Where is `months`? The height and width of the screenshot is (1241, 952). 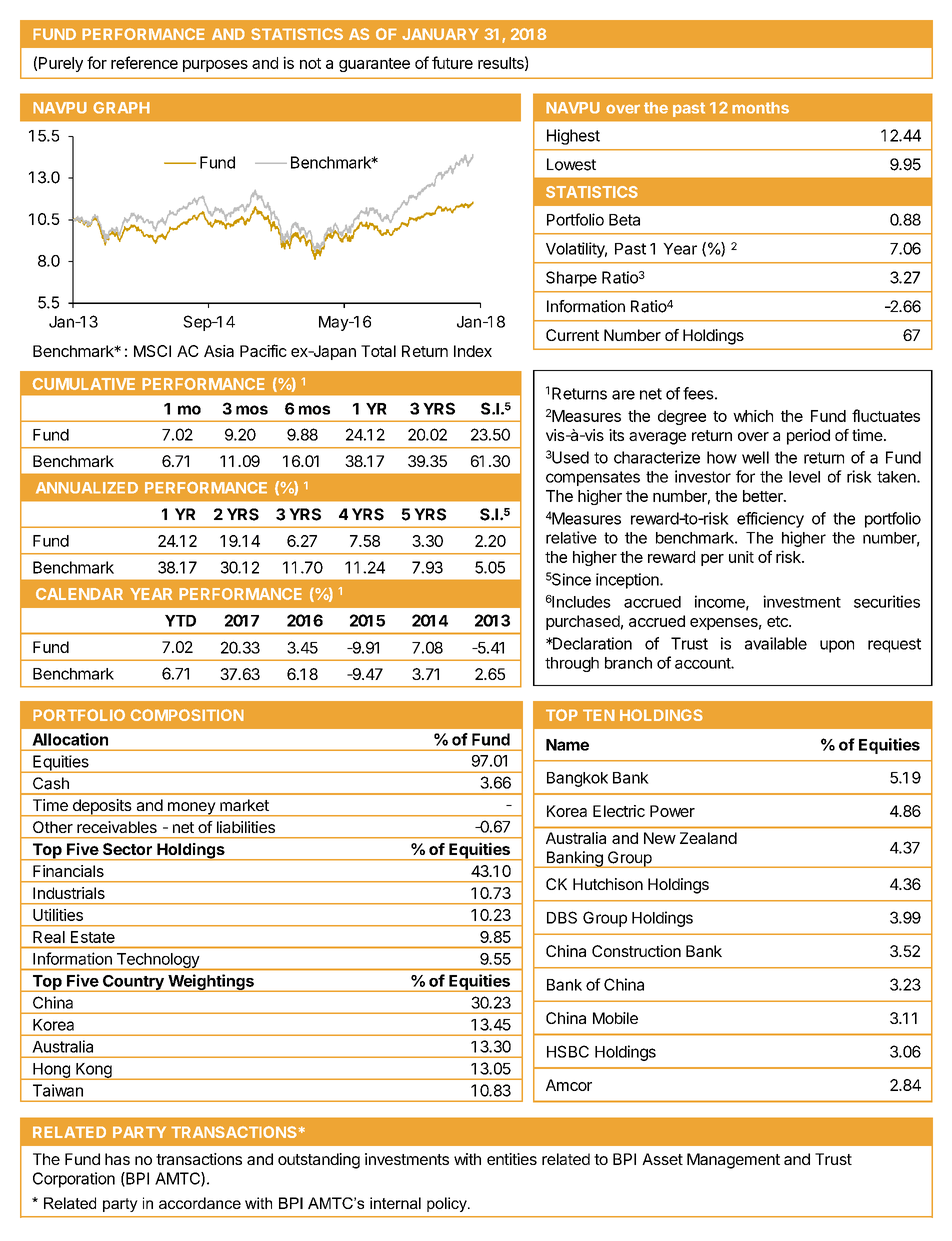 months is located at coordinates (760, 108).
